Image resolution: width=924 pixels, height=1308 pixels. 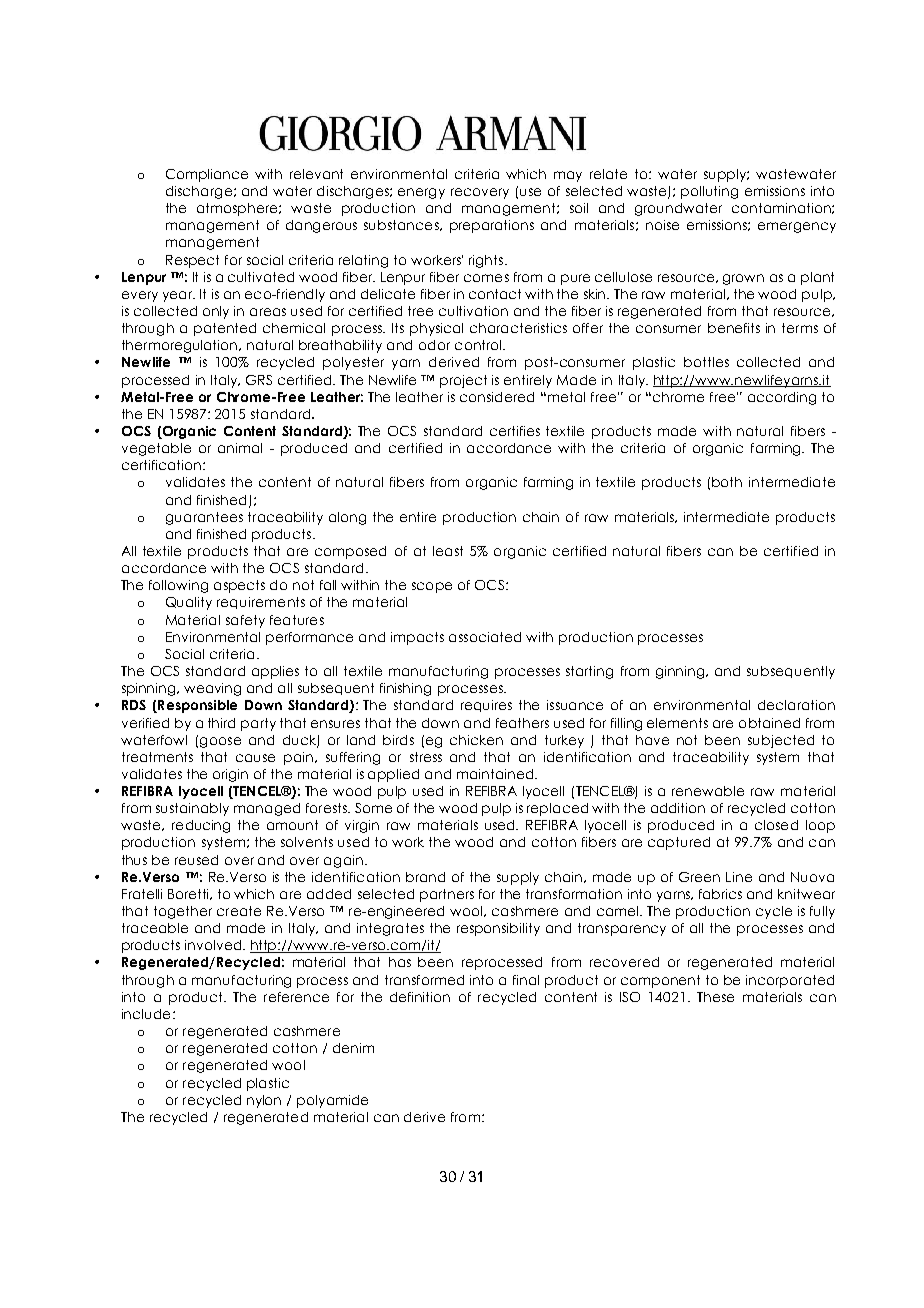 I want to click on origin, so click(x=230, y=775).
